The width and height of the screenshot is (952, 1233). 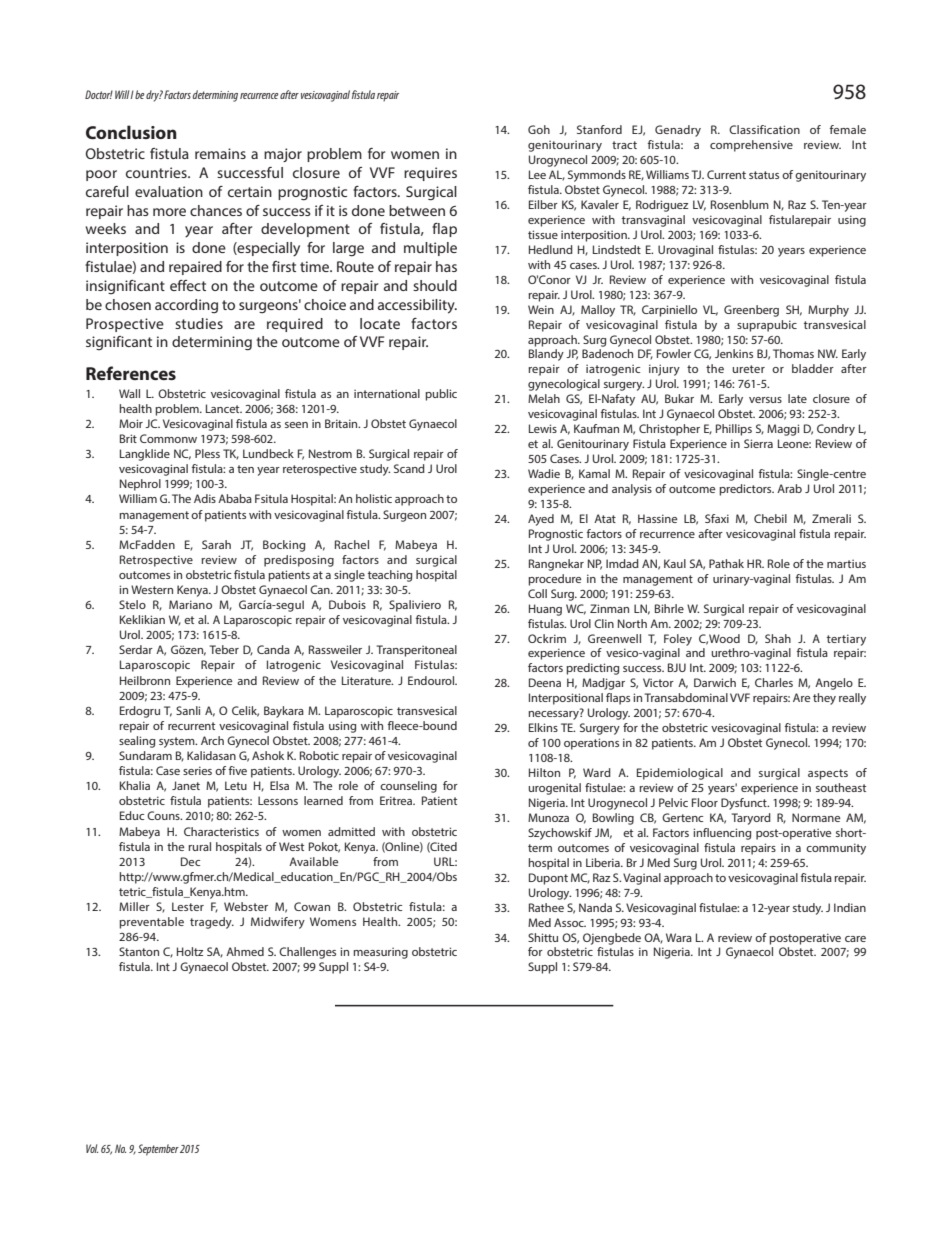 I want to click on tragedy, so click(x=212, y=923).
